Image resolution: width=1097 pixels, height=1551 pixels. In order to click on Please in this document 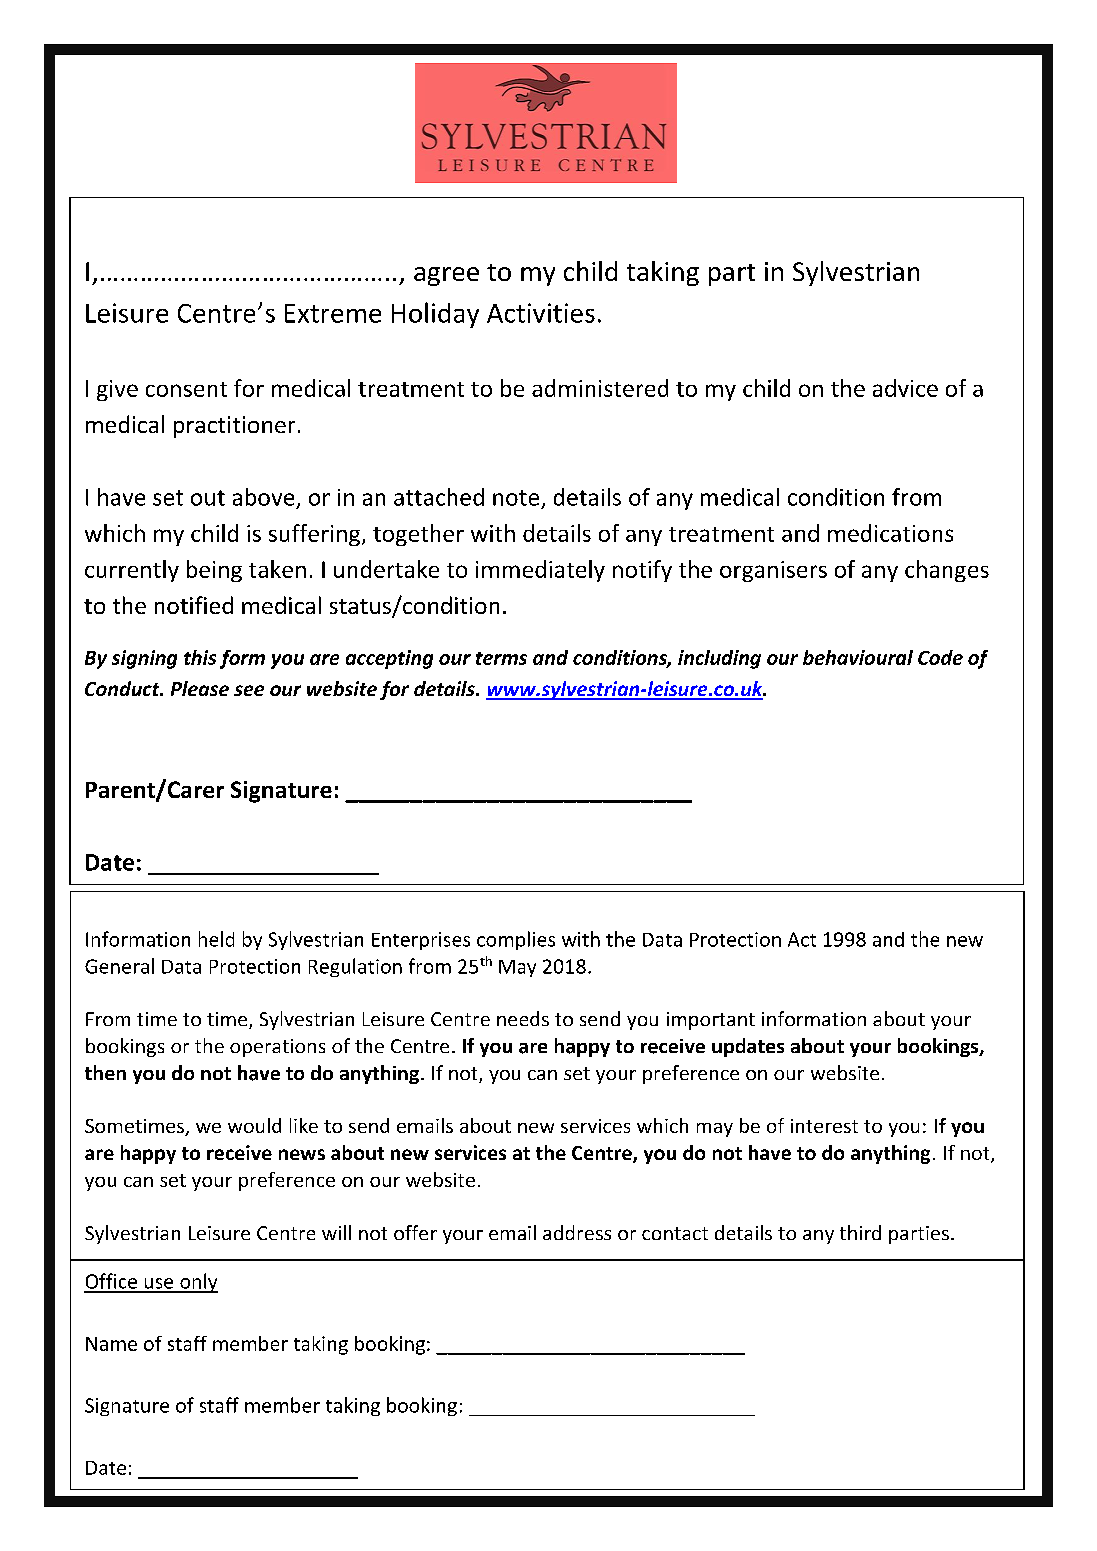, I will do `click(200, 688)`.
